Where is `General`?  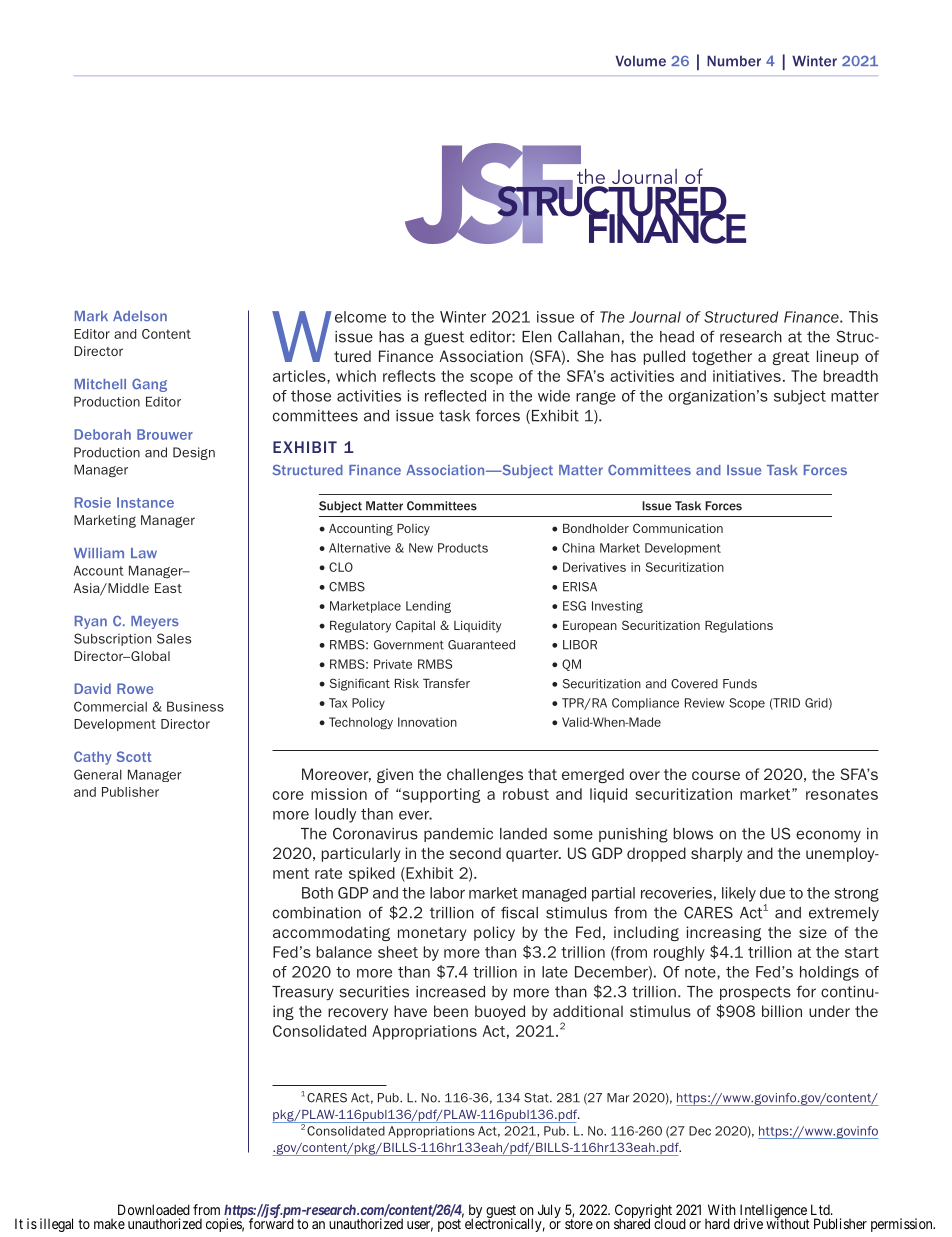 General is located at coordinates (98, 774).
